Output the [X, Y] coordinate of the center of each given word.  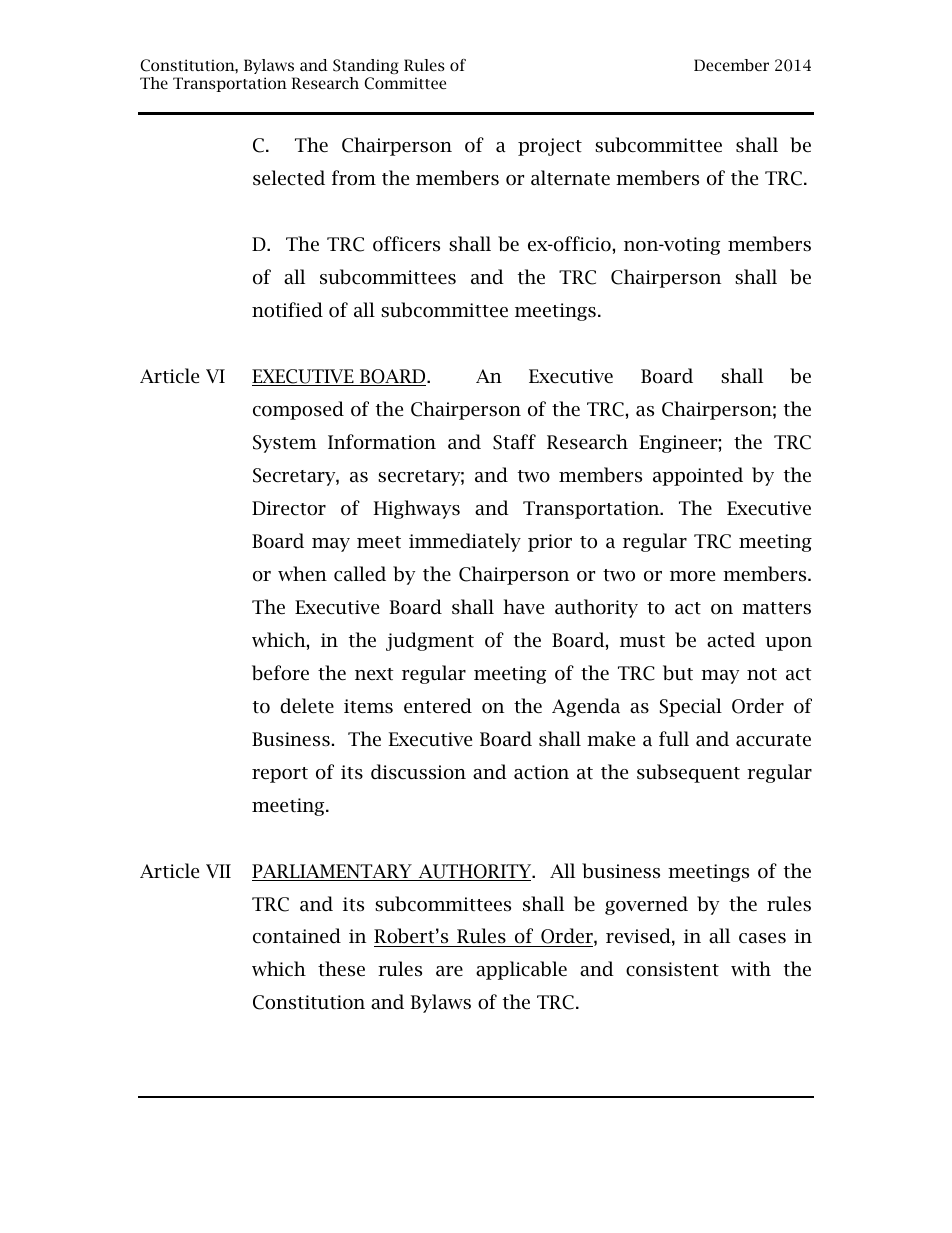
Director [289, 508]
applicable [521, 970]
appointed [698, 476]
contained [297, 936]
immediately [465, 542]
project [550, 147]
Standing [366, 66]
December [731, 65]
